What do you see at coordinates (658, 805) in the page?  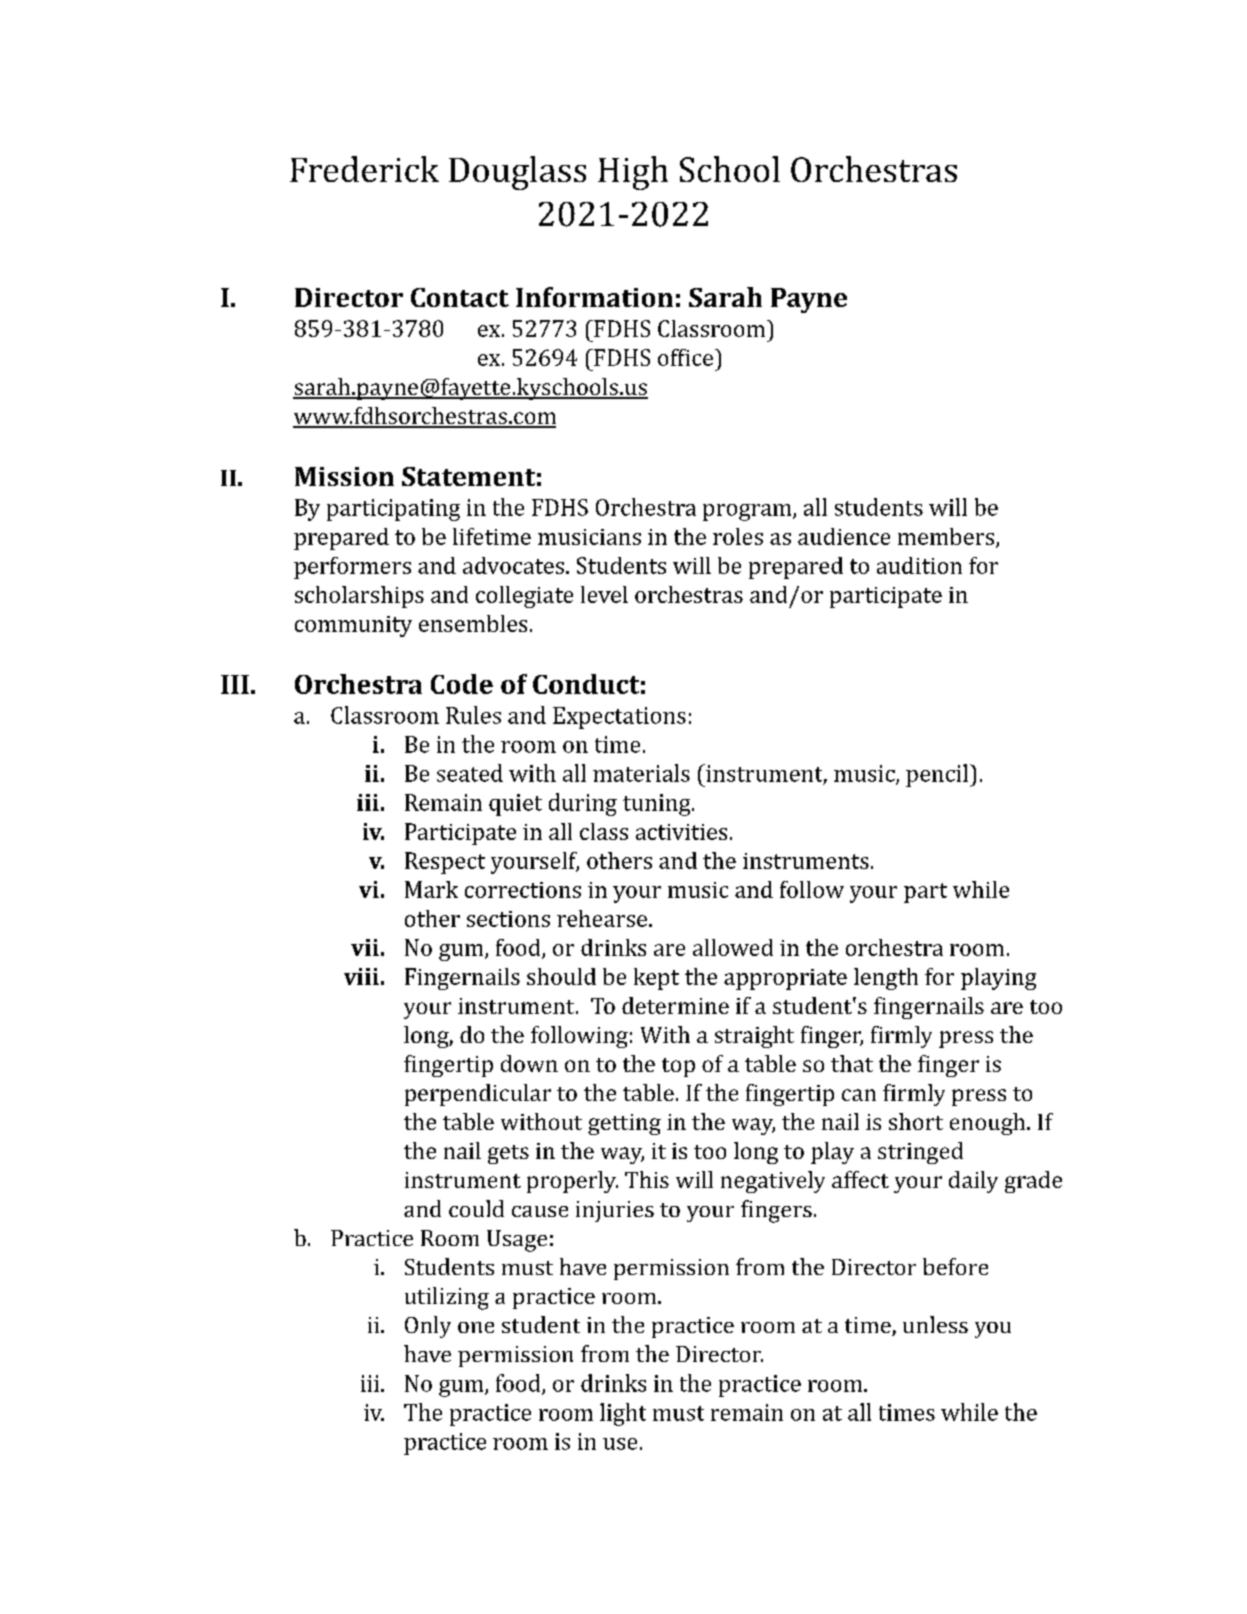 I see `tuning` at bounding box center [658, 805].
